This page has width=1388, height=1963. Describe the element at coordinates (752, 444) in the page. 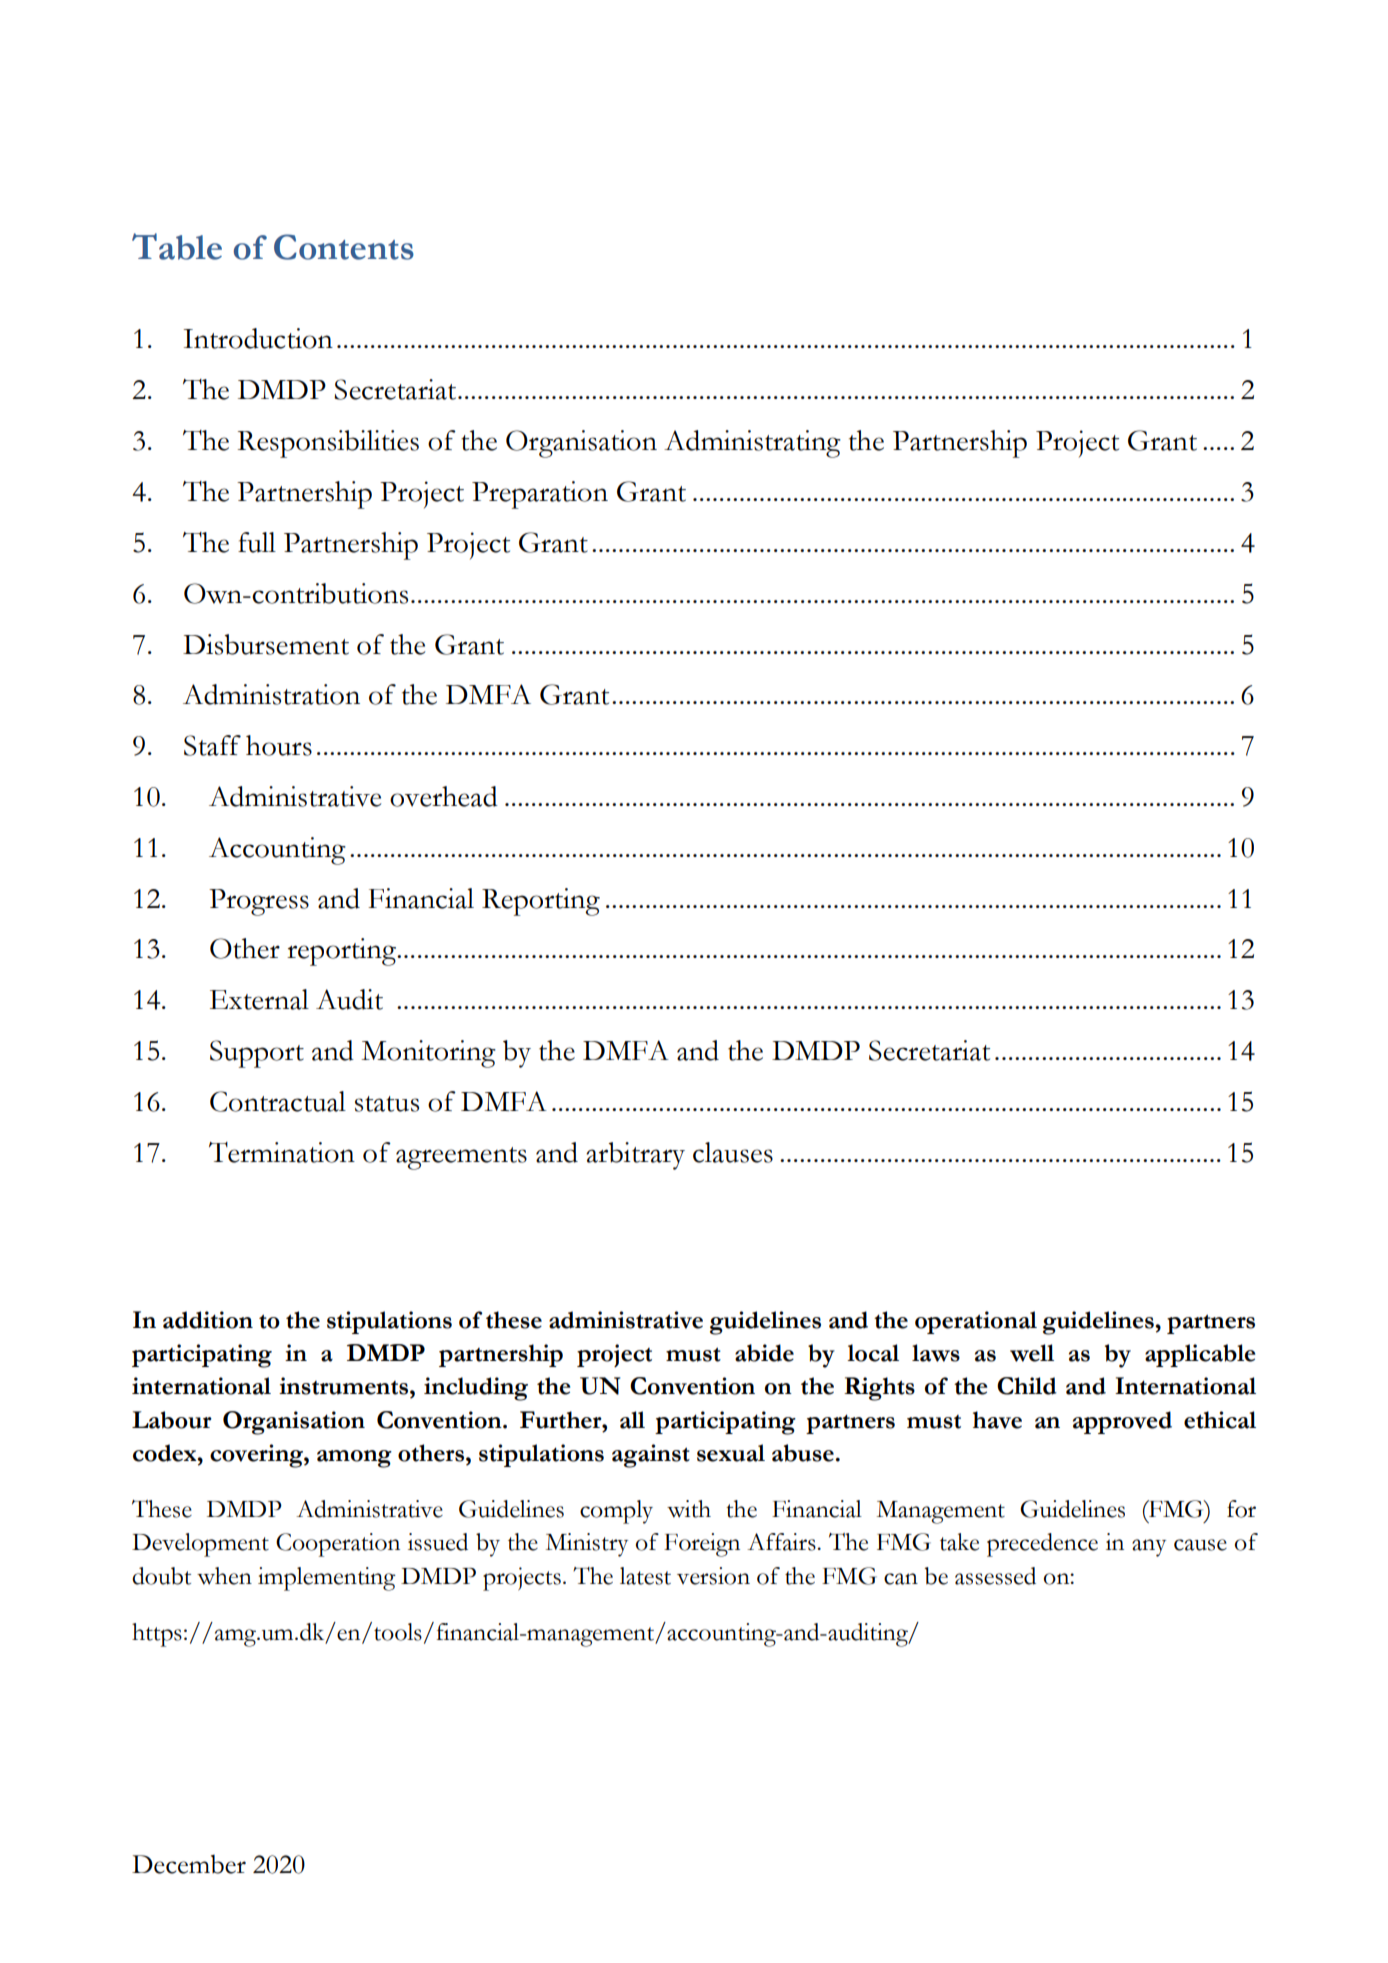

I see `Administrating` at that location.
